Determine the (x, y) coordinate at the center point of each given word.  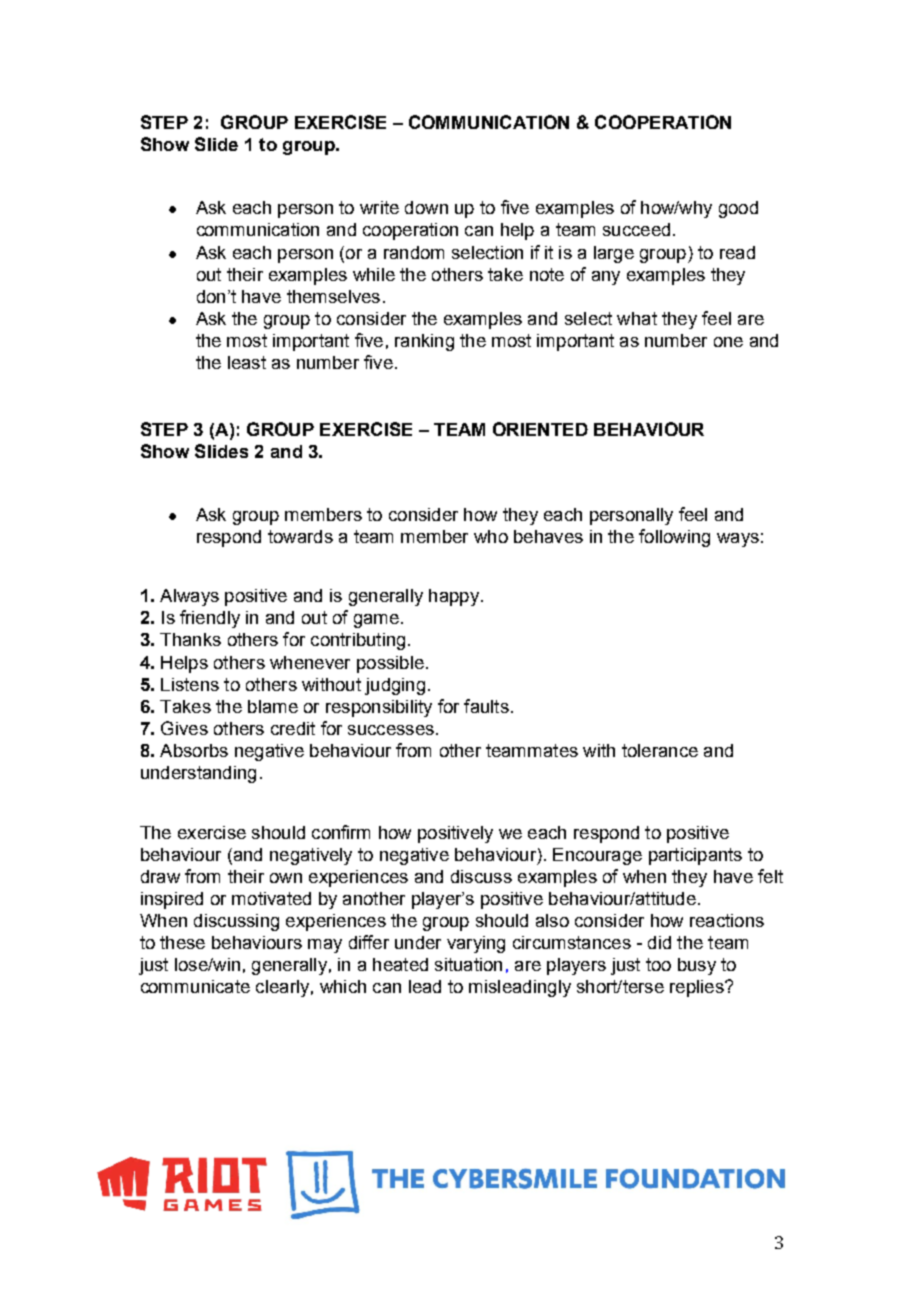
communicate (195, 986)
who (491, 536)
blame (273, 706)
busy (697, 966)
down (426, 207)
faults (486, 706)
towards (300, 536)
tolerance (660, 750)
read (737, 252)
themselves (333, 296)
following (674, 538)
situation (468, 964)
